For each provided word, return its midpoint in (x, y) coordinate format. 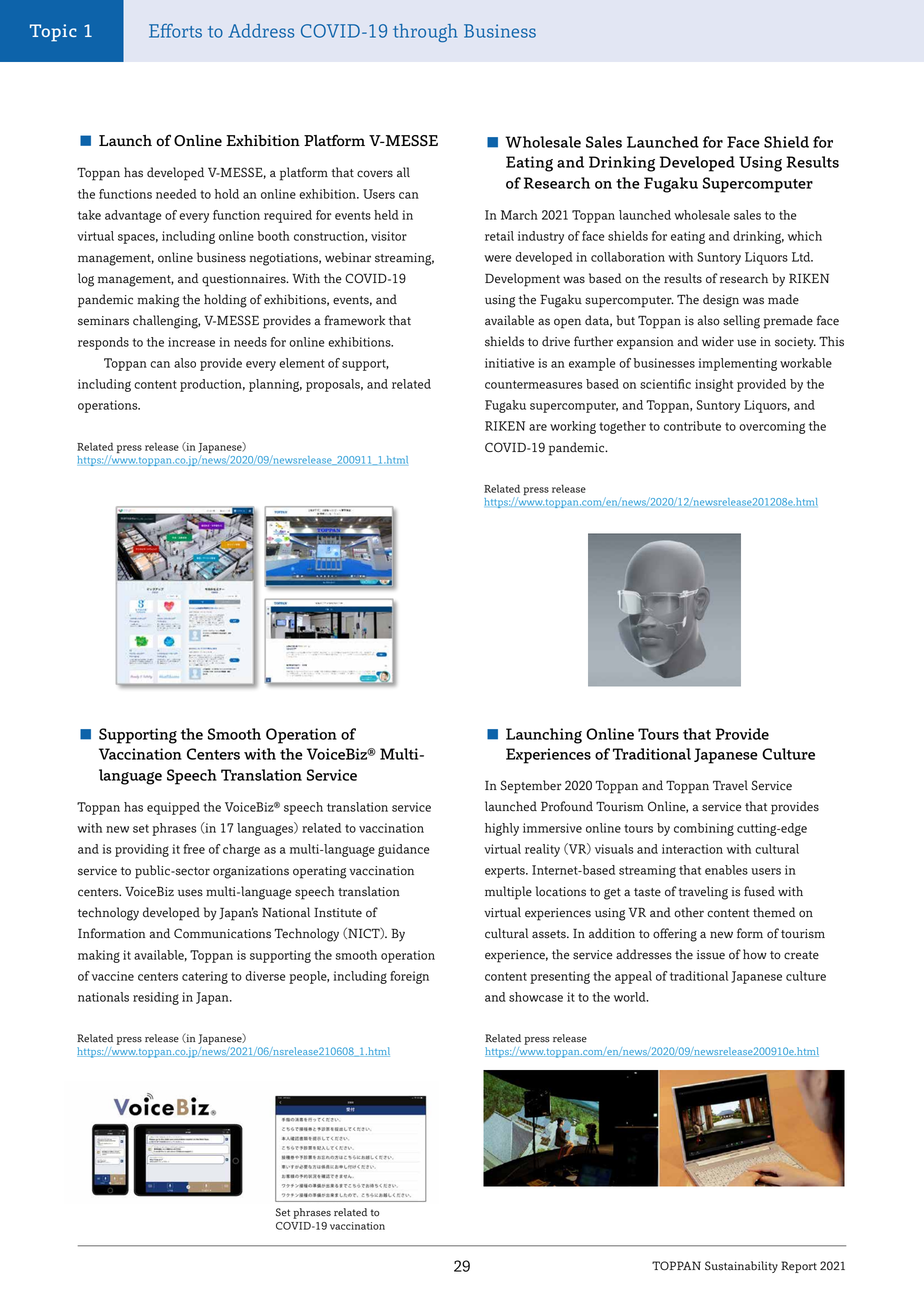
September (531, 787)
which (805, 236)
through (425, 33)
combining (704, 829)
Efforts (175, 31)
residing (156, 998)
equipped (173, 808)
